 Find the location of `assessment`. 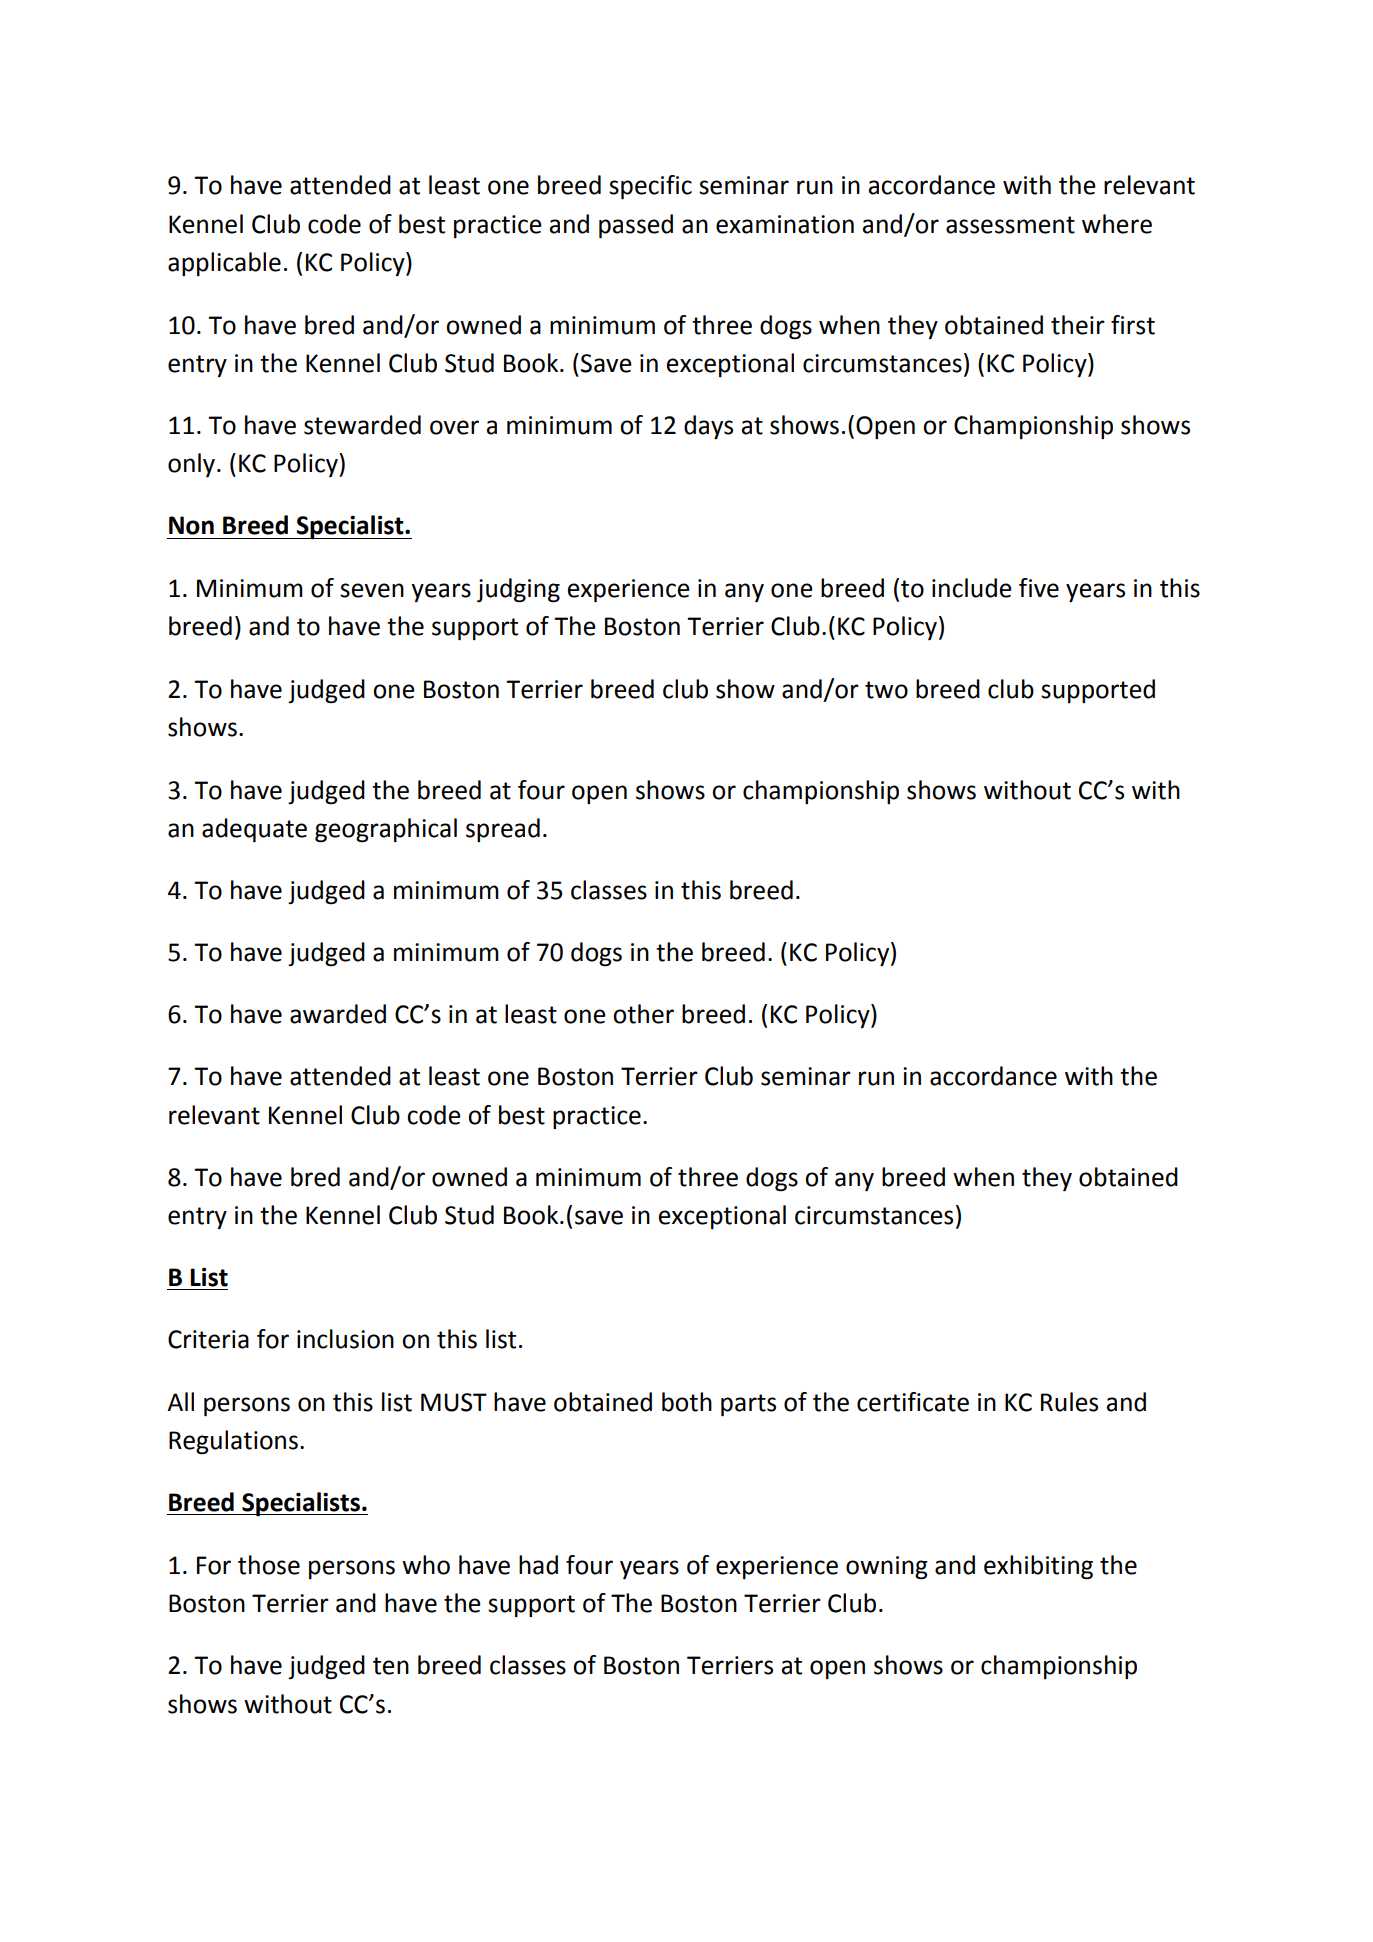

assessment is located at coordinates (1010, 225).
